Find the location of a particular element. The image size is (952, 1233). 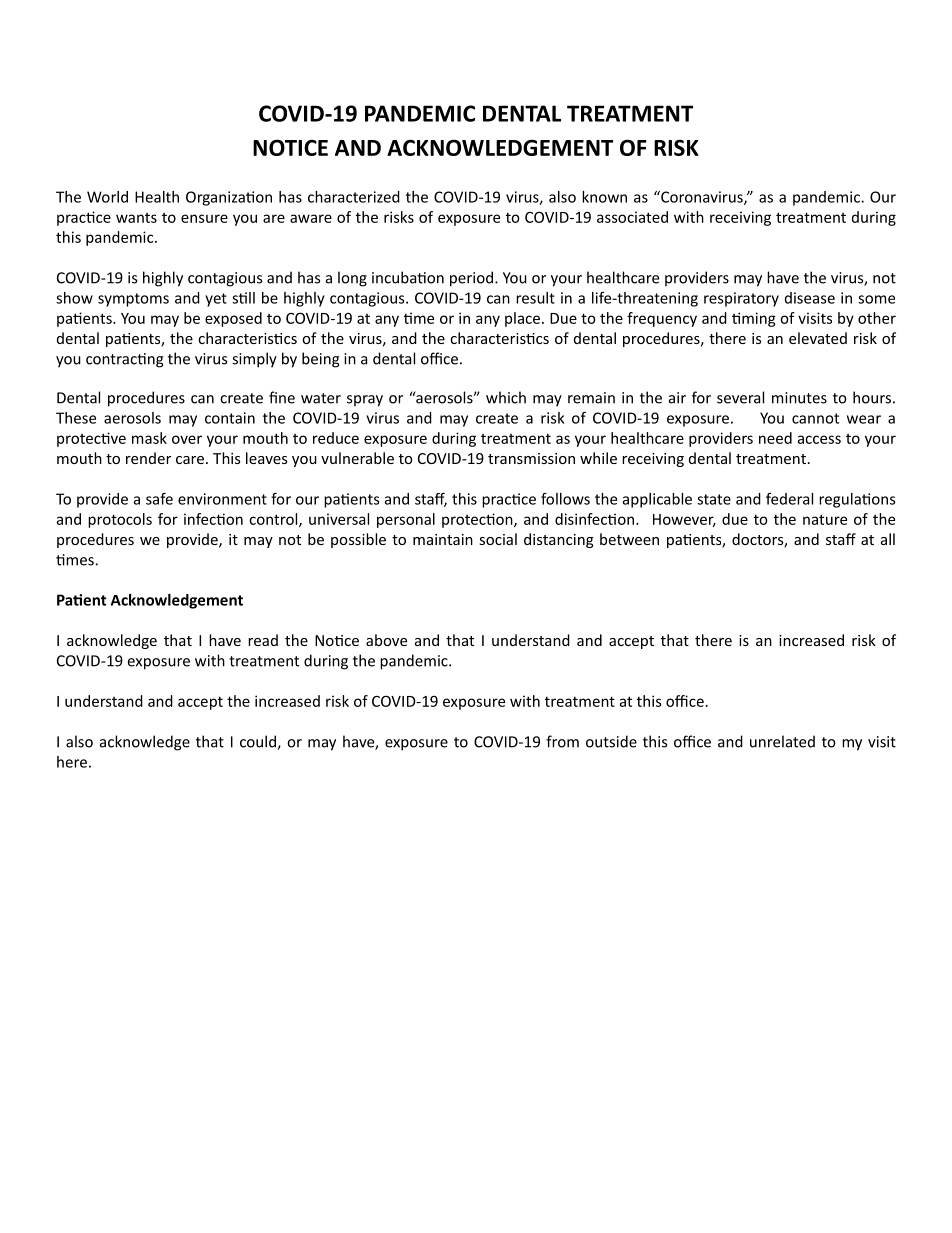

nature is located at coordinates (825, 519).
